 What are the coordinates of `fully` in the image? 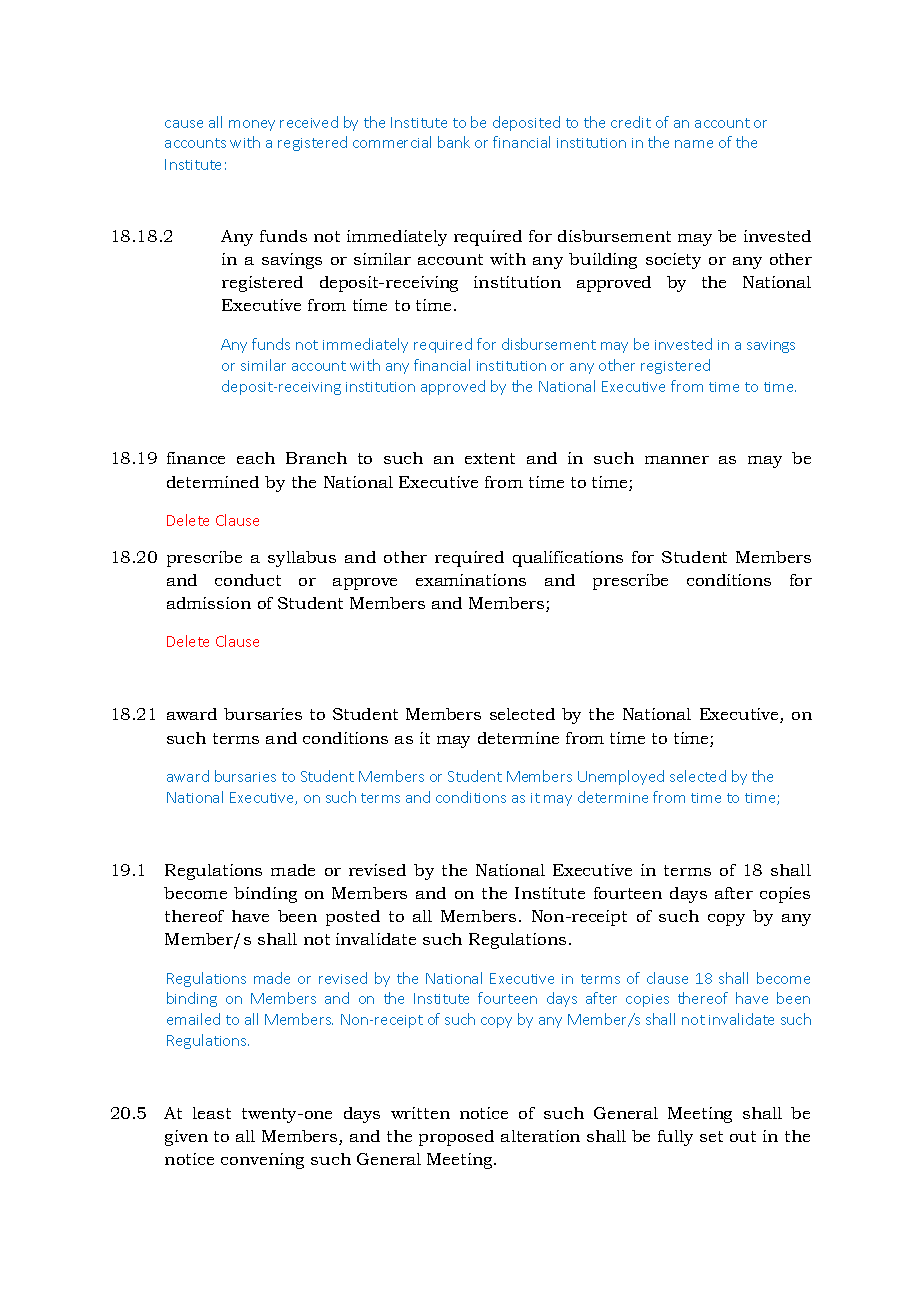 It's located at (675, 1138).
